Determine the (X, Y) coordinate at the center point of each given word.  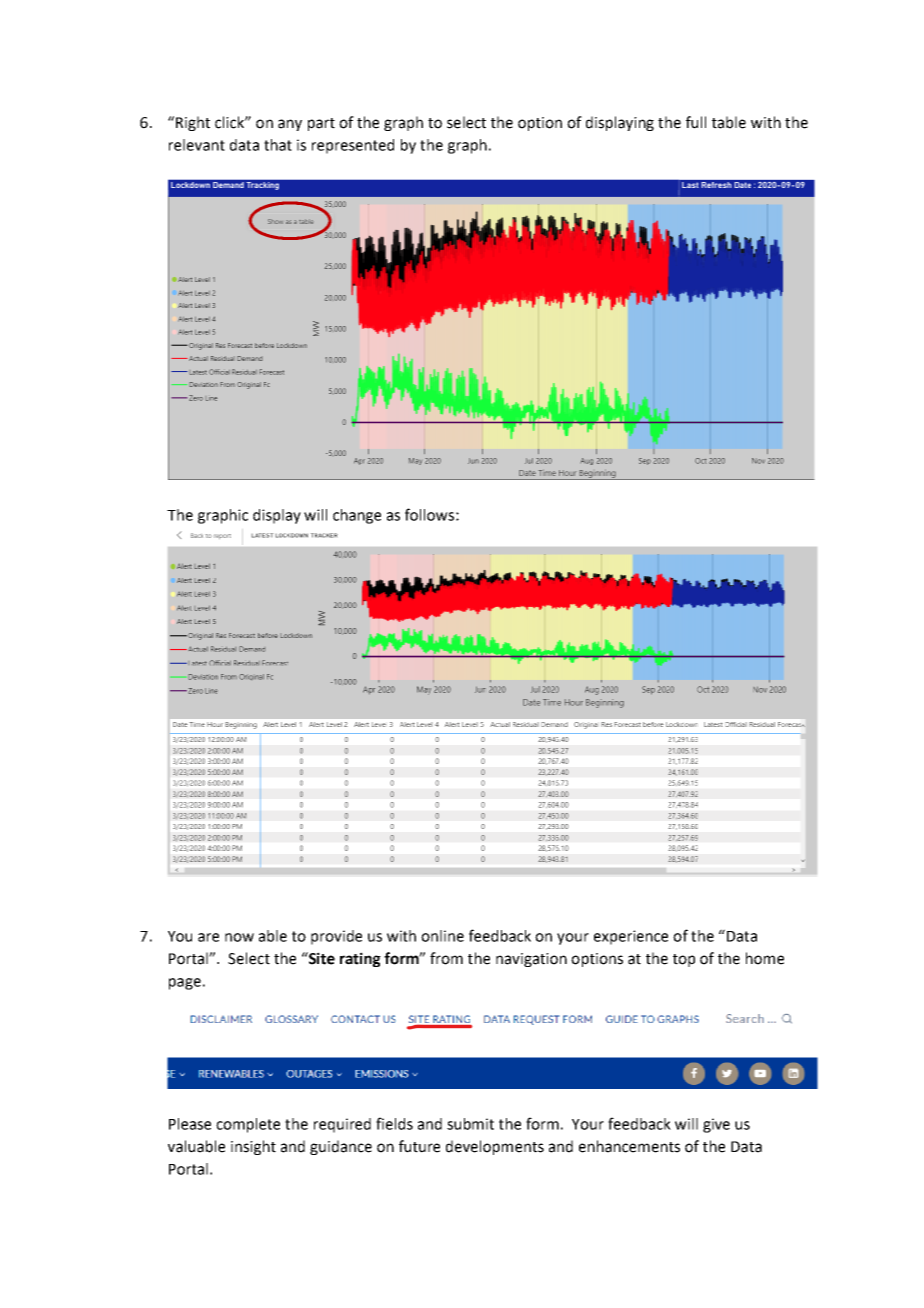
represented (353, 146)
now (239, 937)
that (278, 145)
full (696, 122)
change (357, 516)
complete (248, 1125)
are (208, 937)
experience (631, 937)
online (442, 936)
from (446, 958)
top (684, 960)
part (321, 124)
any (290, 125)
